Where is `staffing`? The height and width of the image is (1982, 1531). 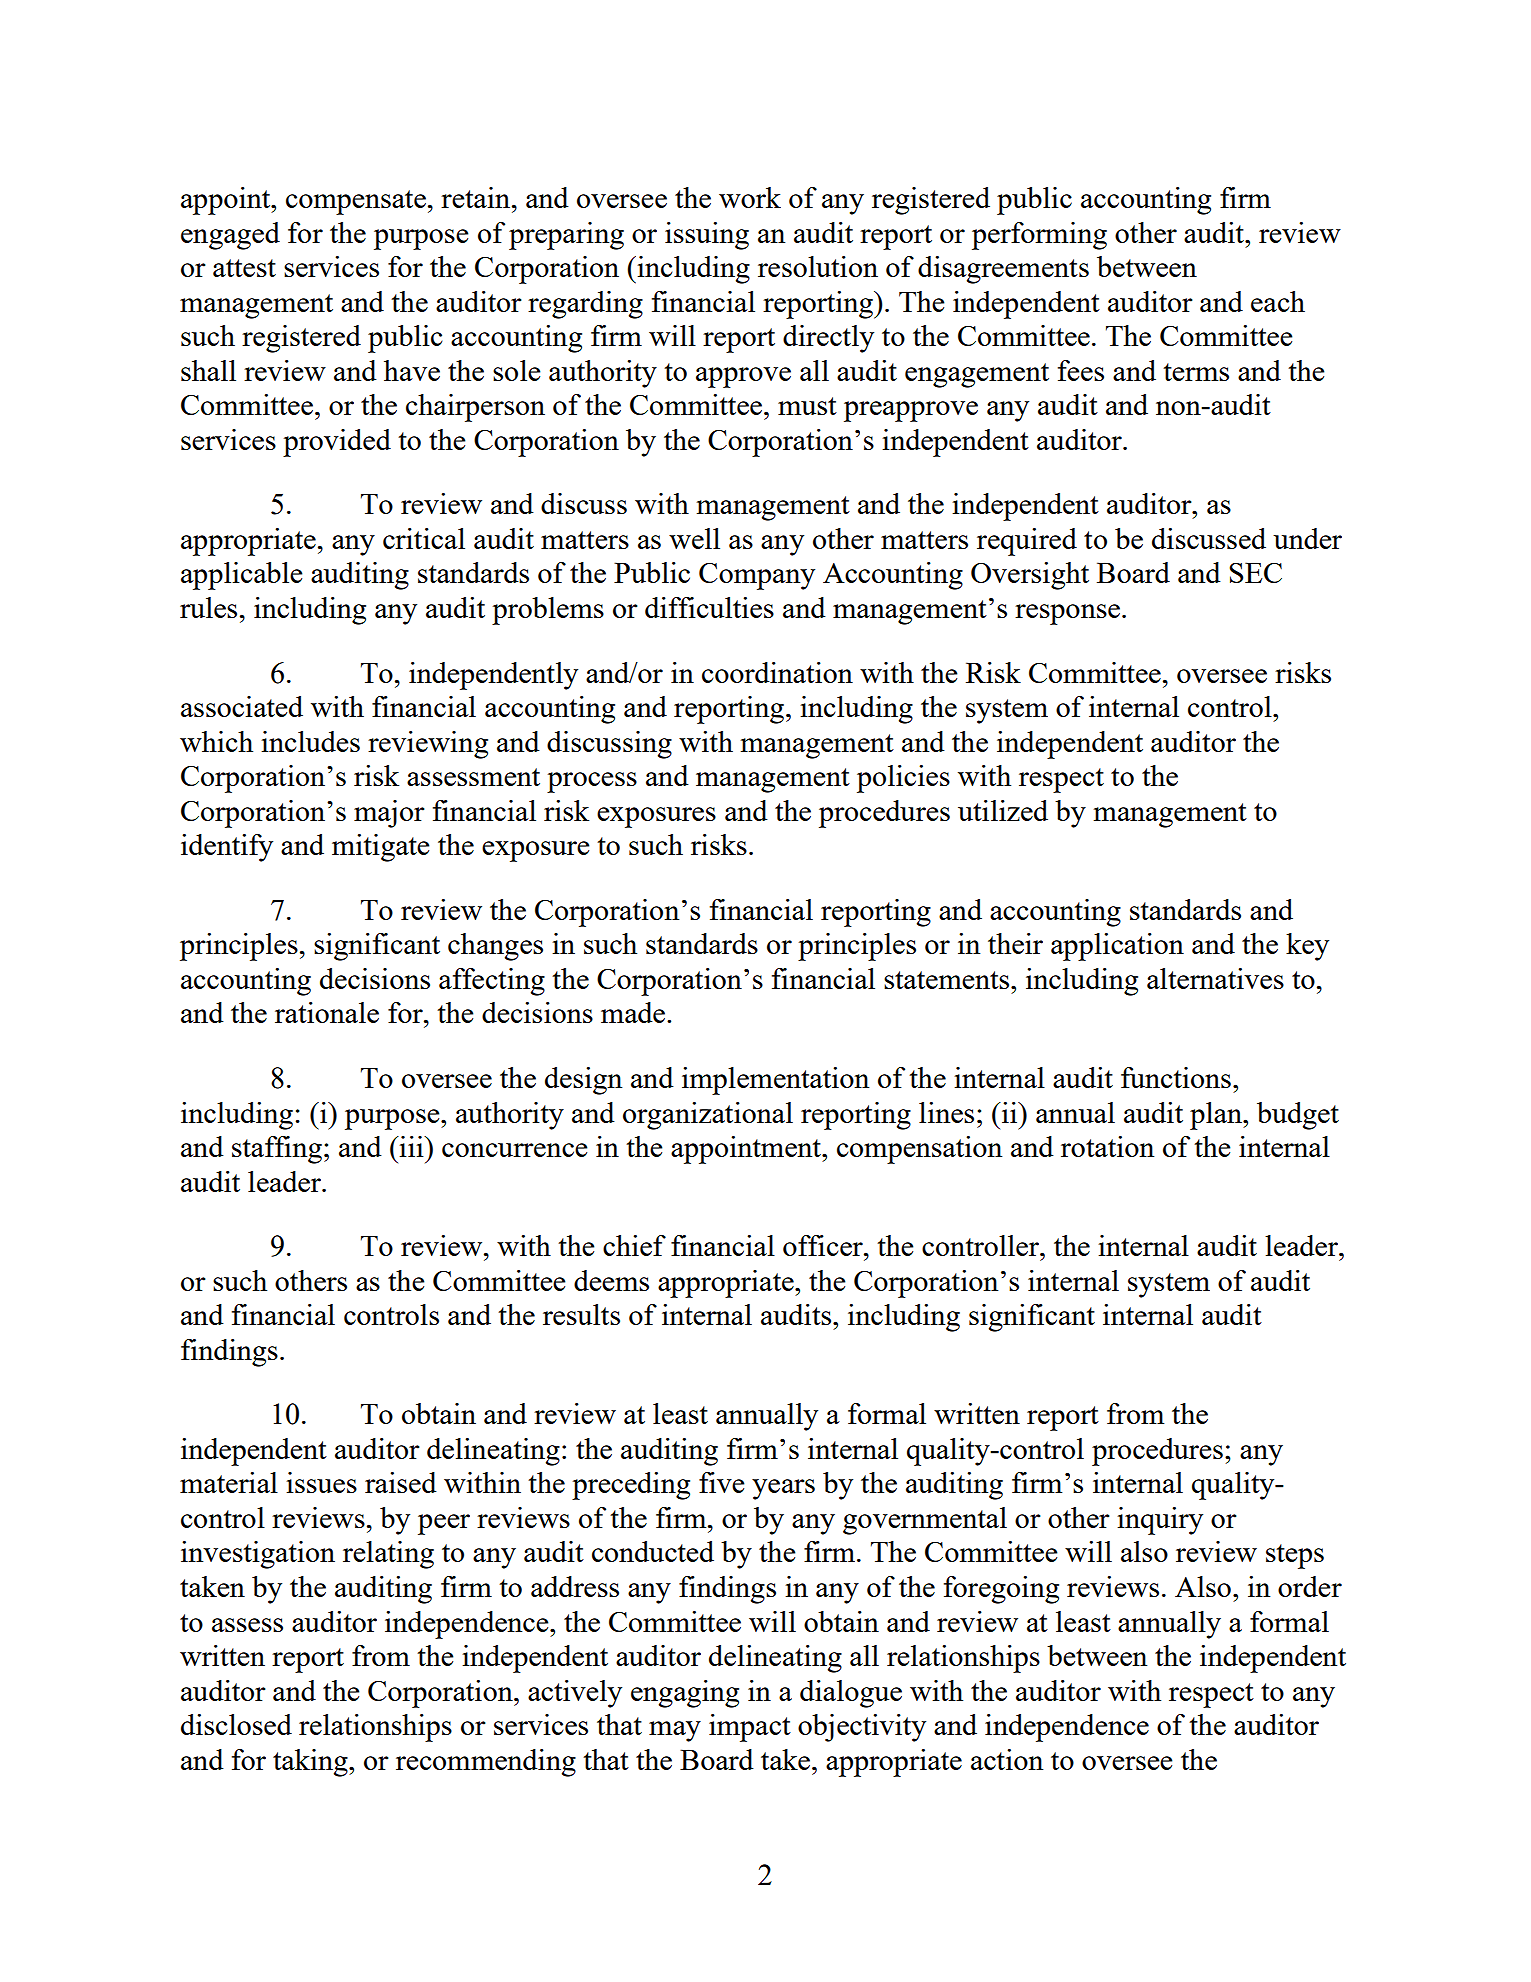
staffing is located at coordinates (277, 1150).
